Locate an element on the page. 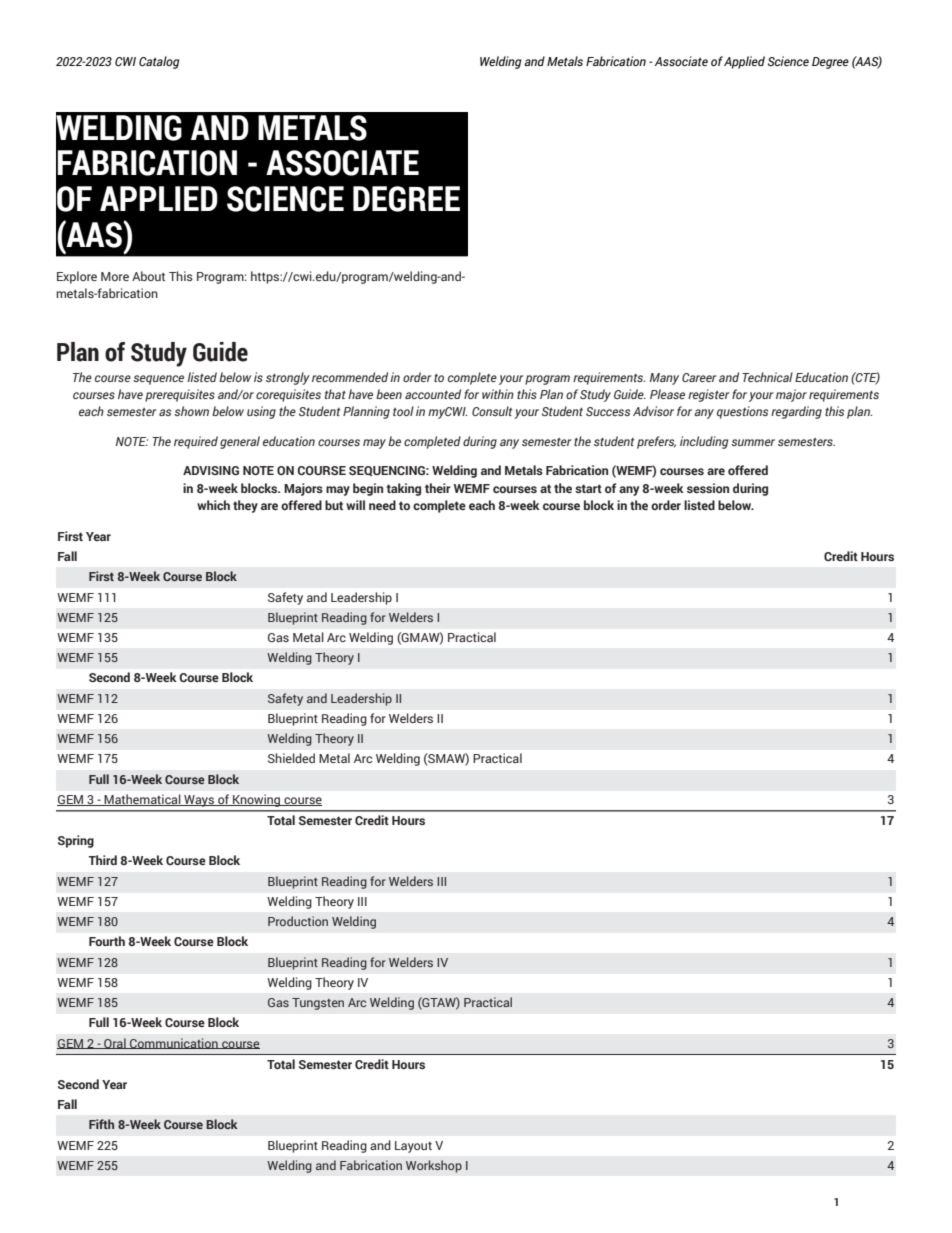  Fifth is located at coordinates (101, 1124).
